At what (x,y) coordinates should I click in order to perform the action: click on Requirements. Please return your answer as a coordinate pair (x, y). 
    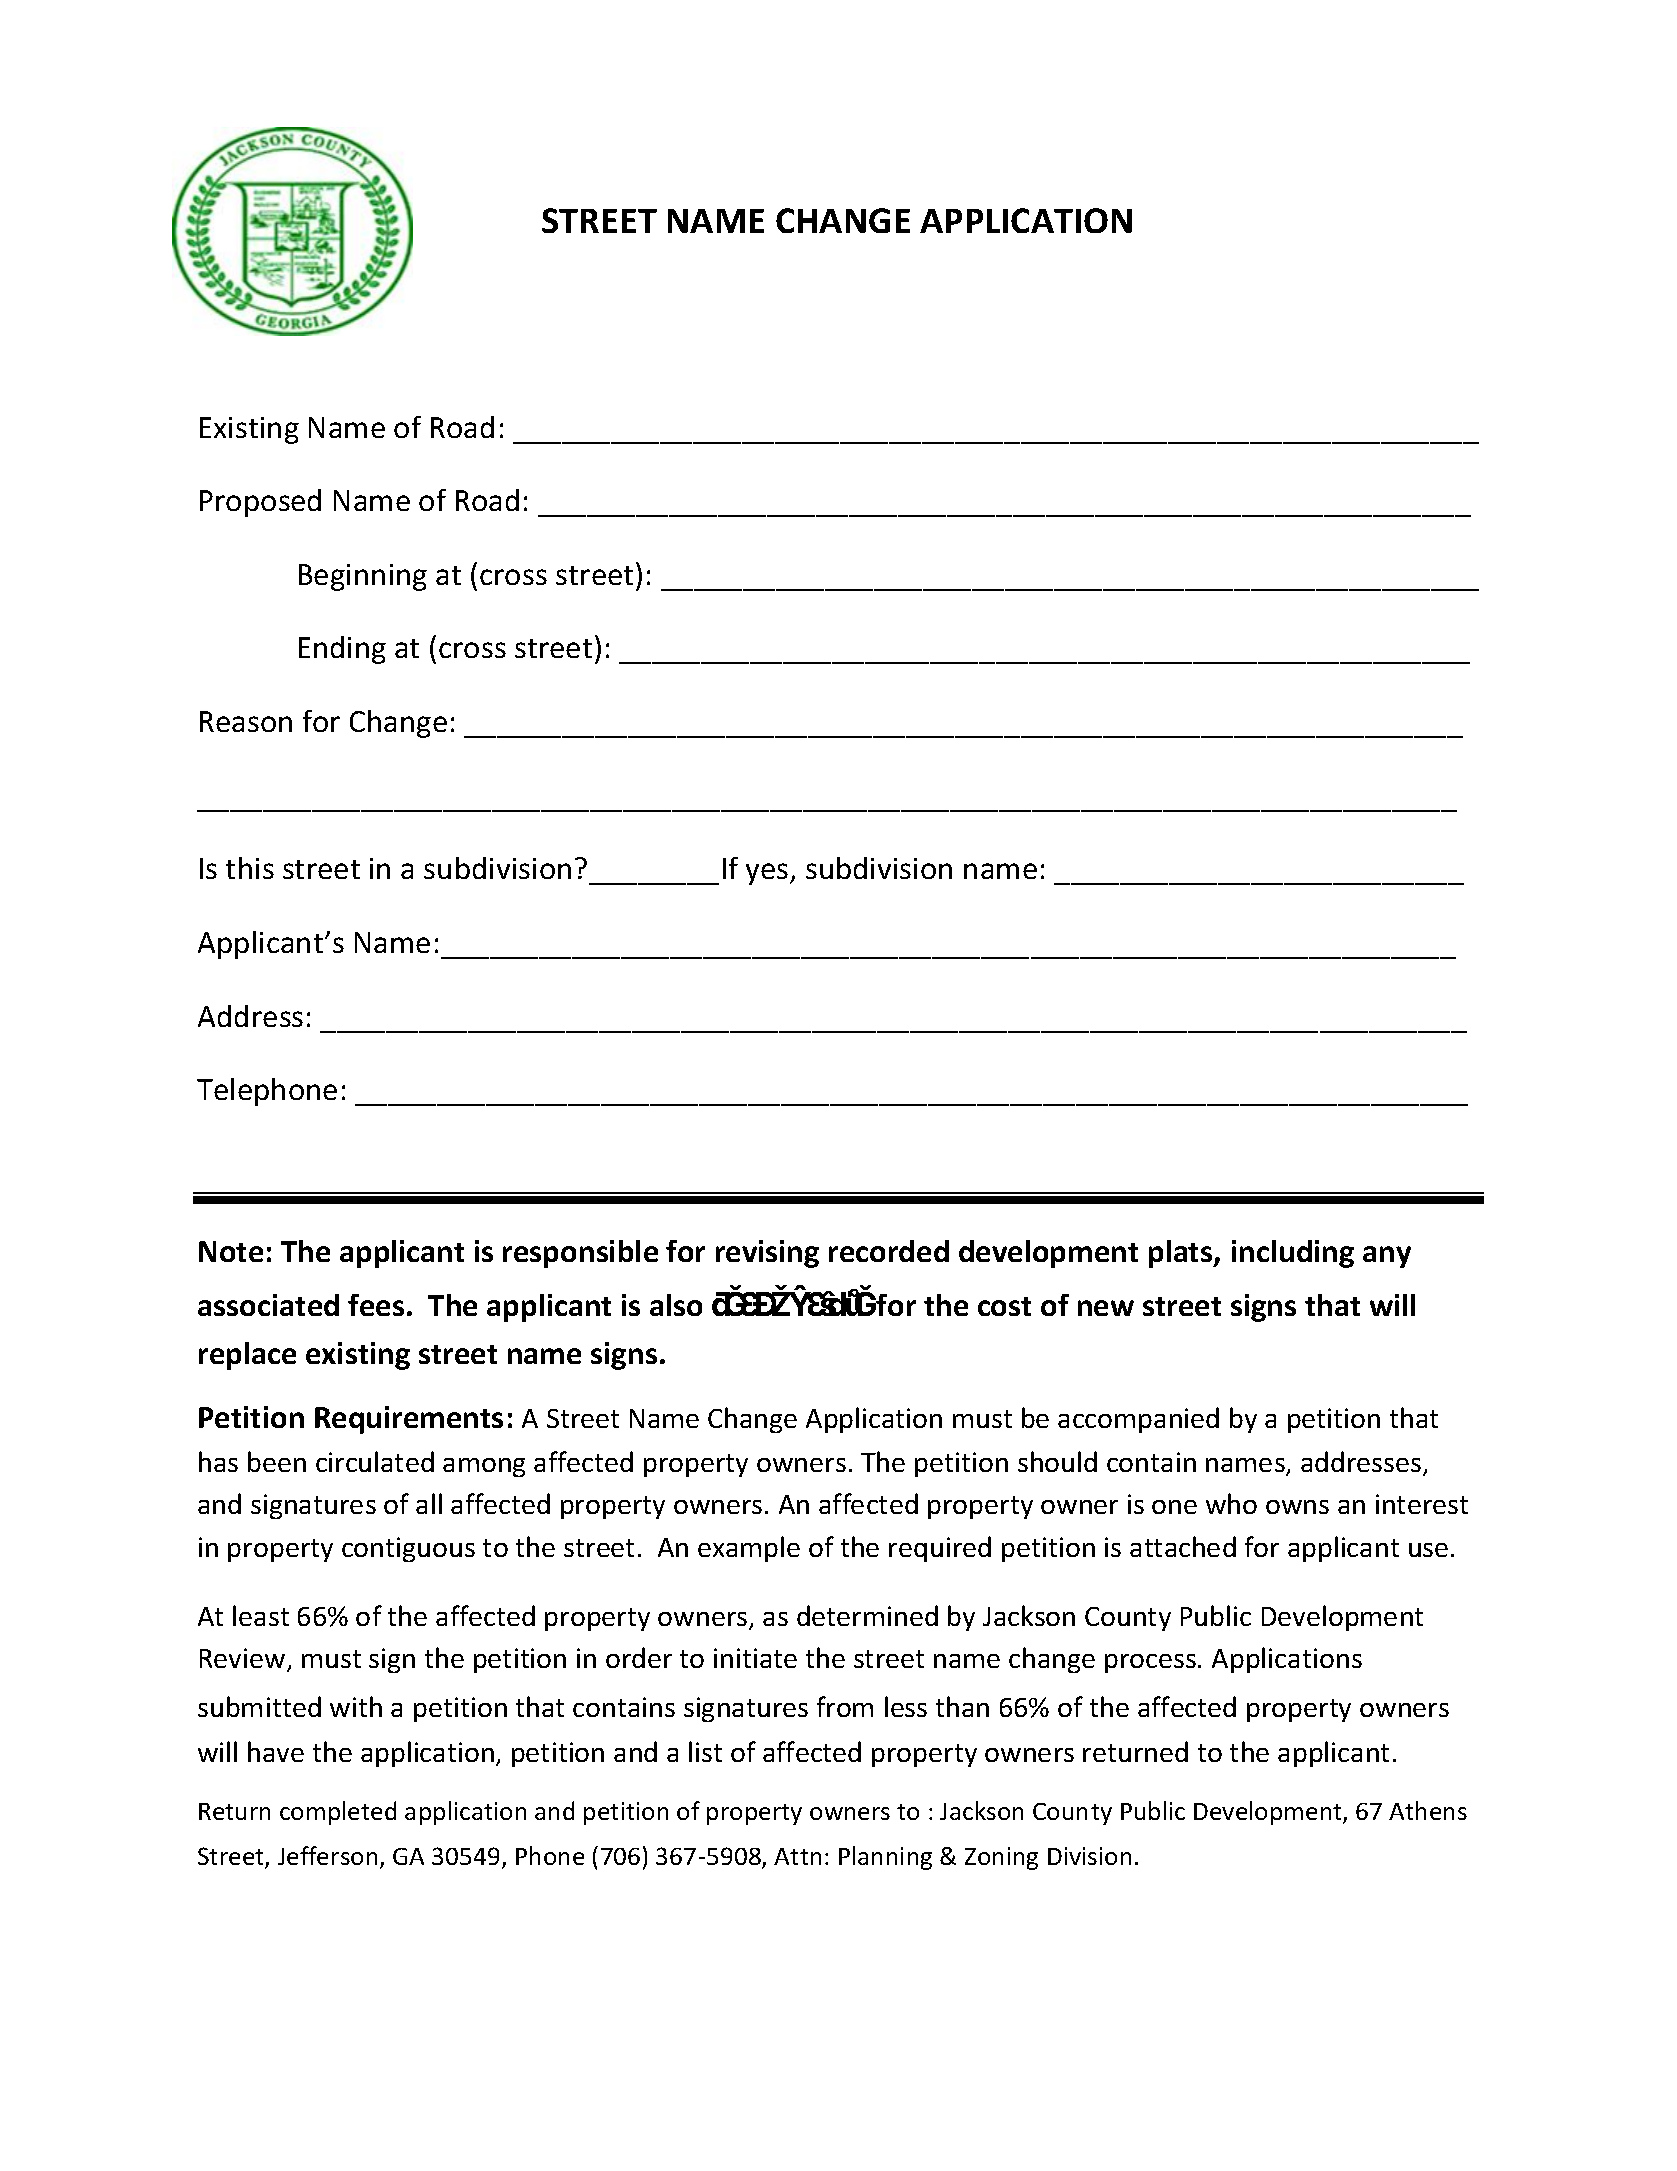
    Looking at the image, I should click on (409, 1420).
